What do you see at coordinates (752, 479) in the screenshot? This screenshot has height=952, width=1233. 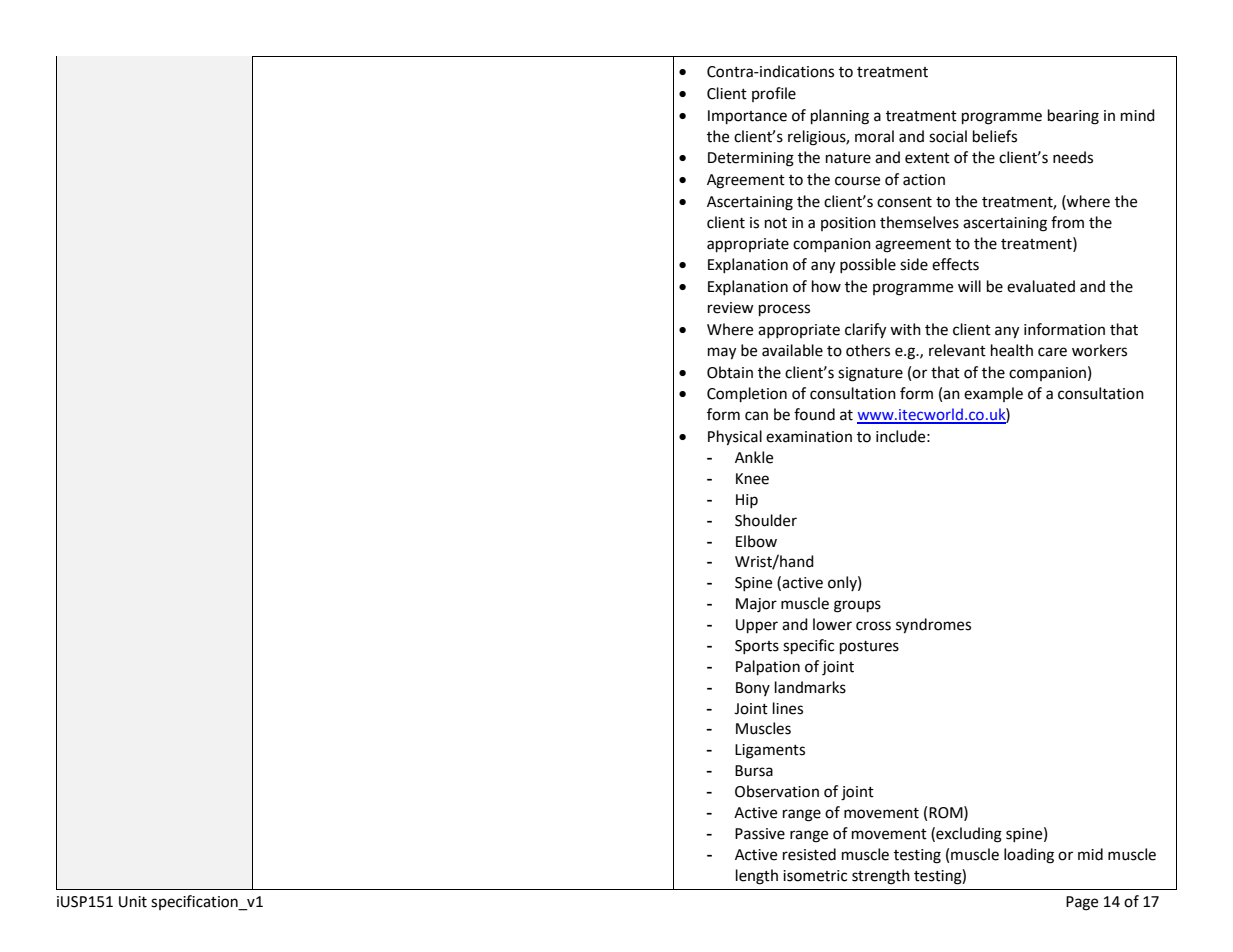 I see `Knee` at bounding box center [752, 479].
